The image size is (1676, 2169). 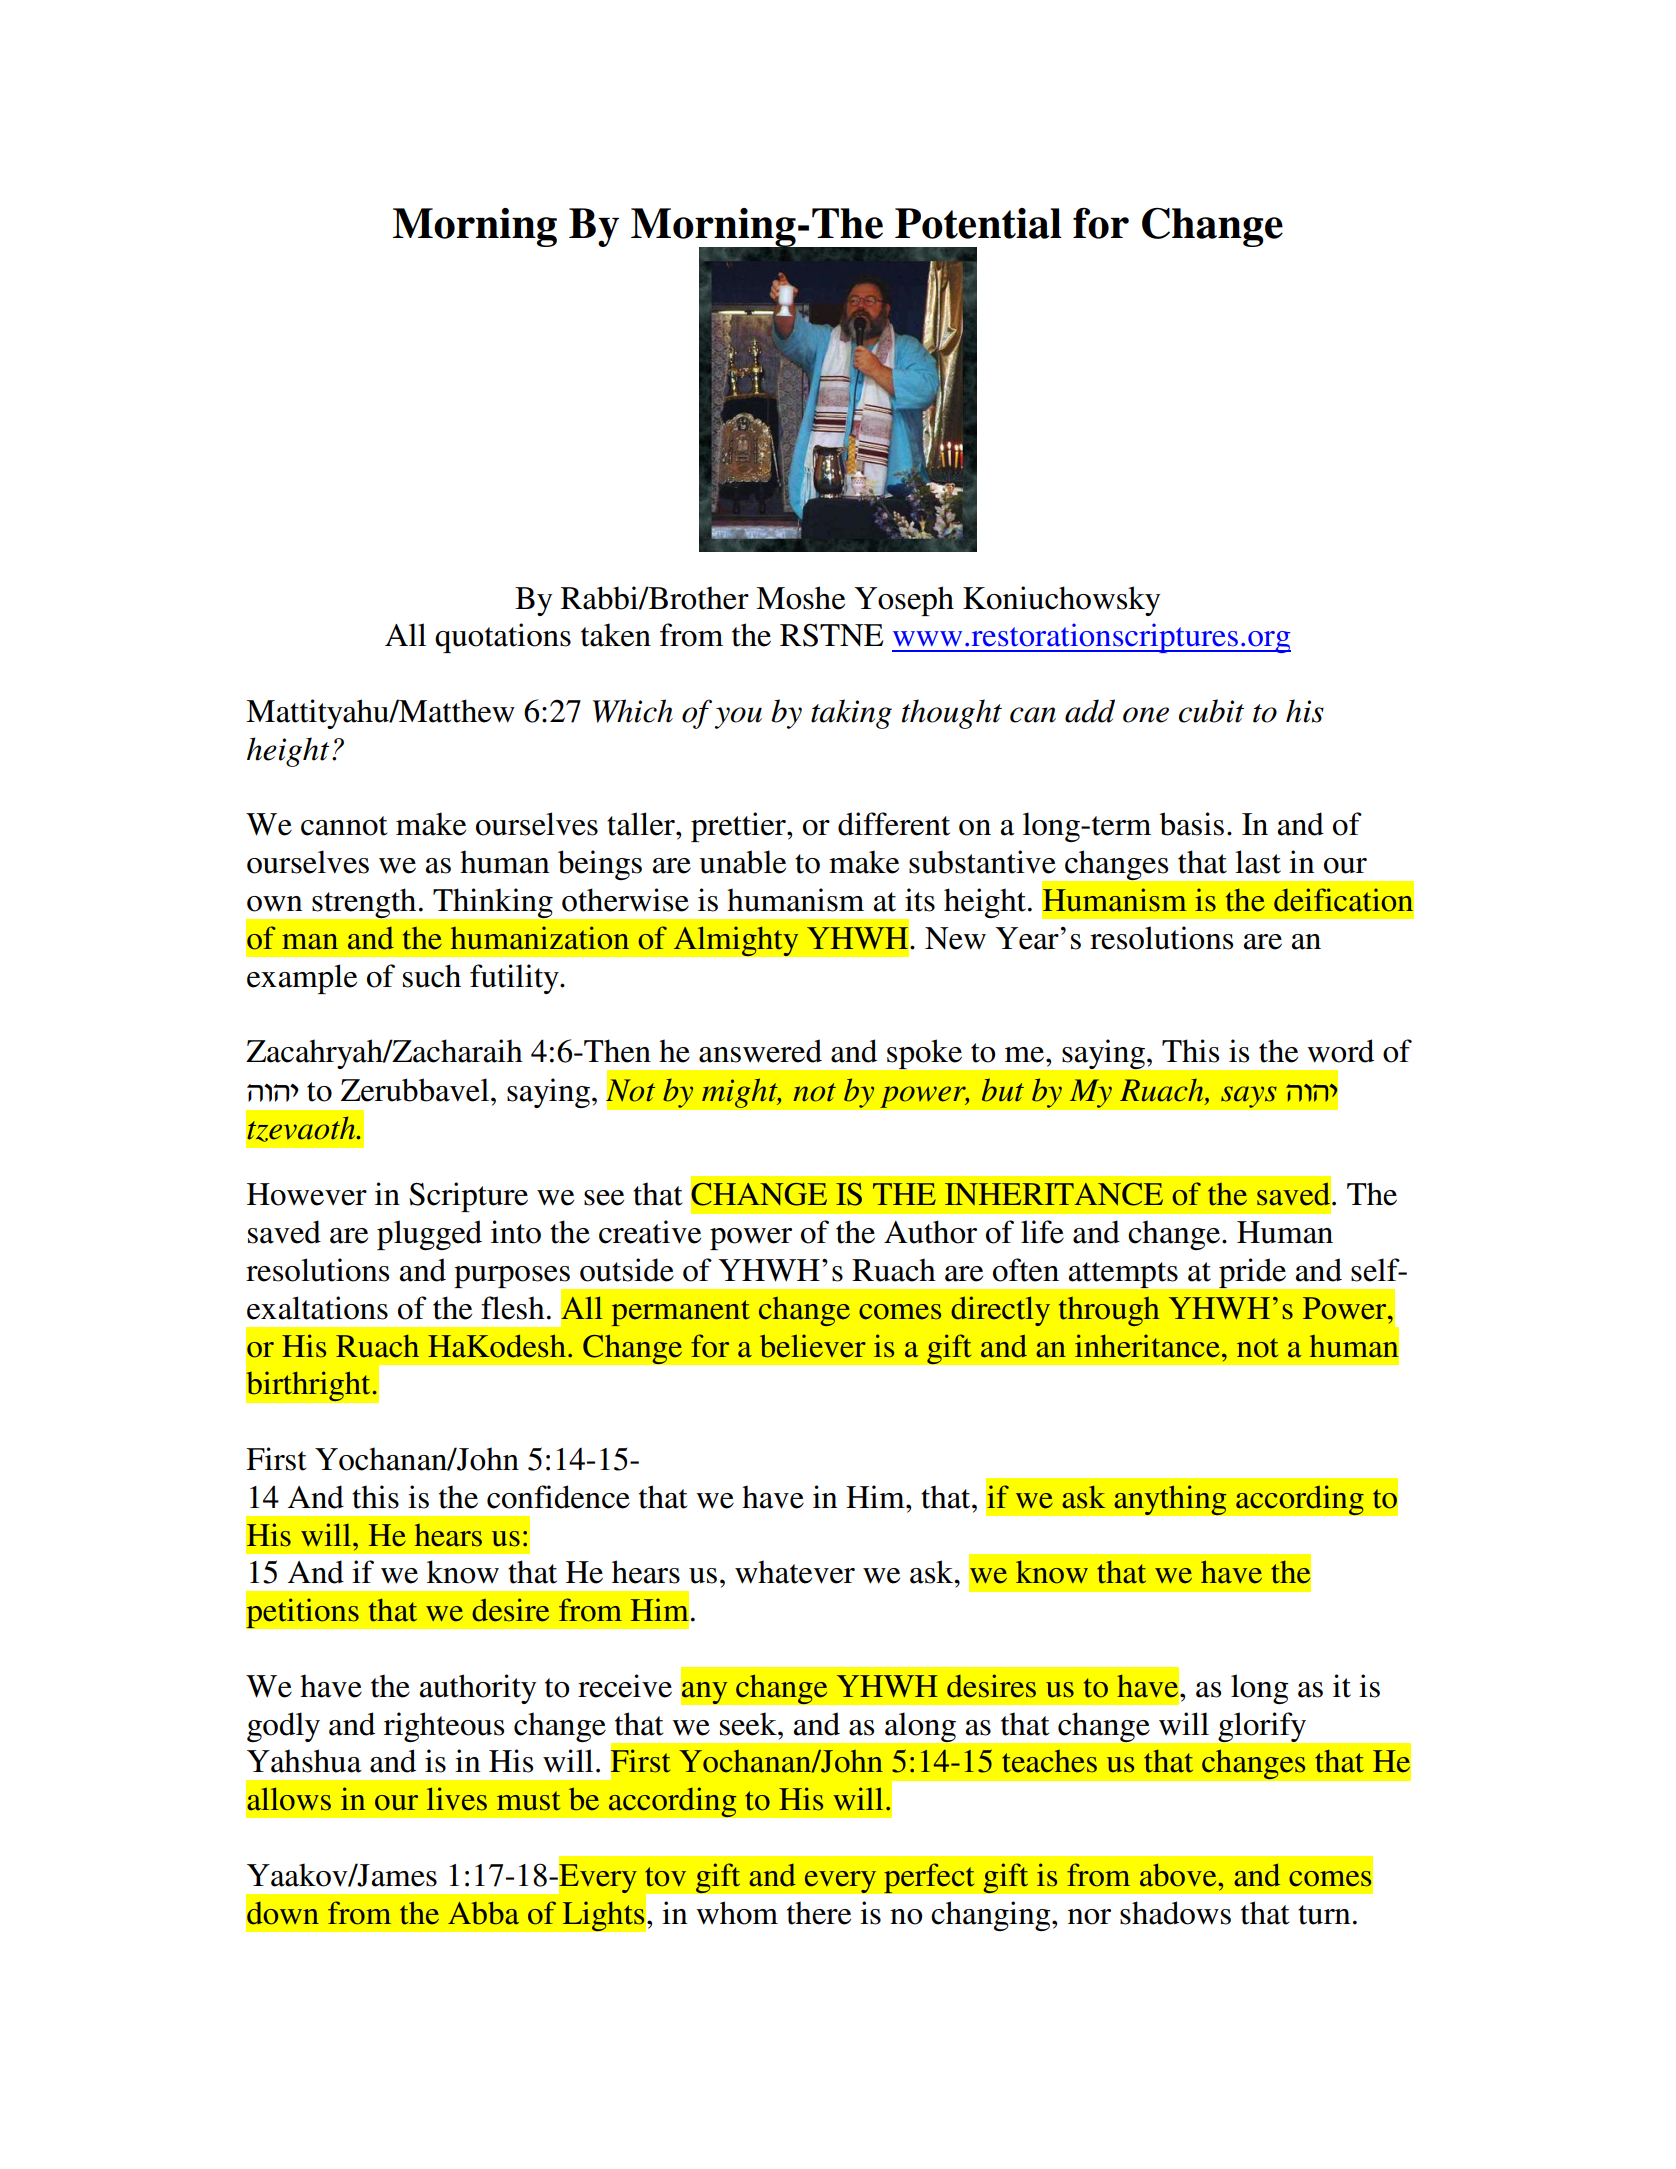 I want to click on answered, so click(x=760, y=1051).
